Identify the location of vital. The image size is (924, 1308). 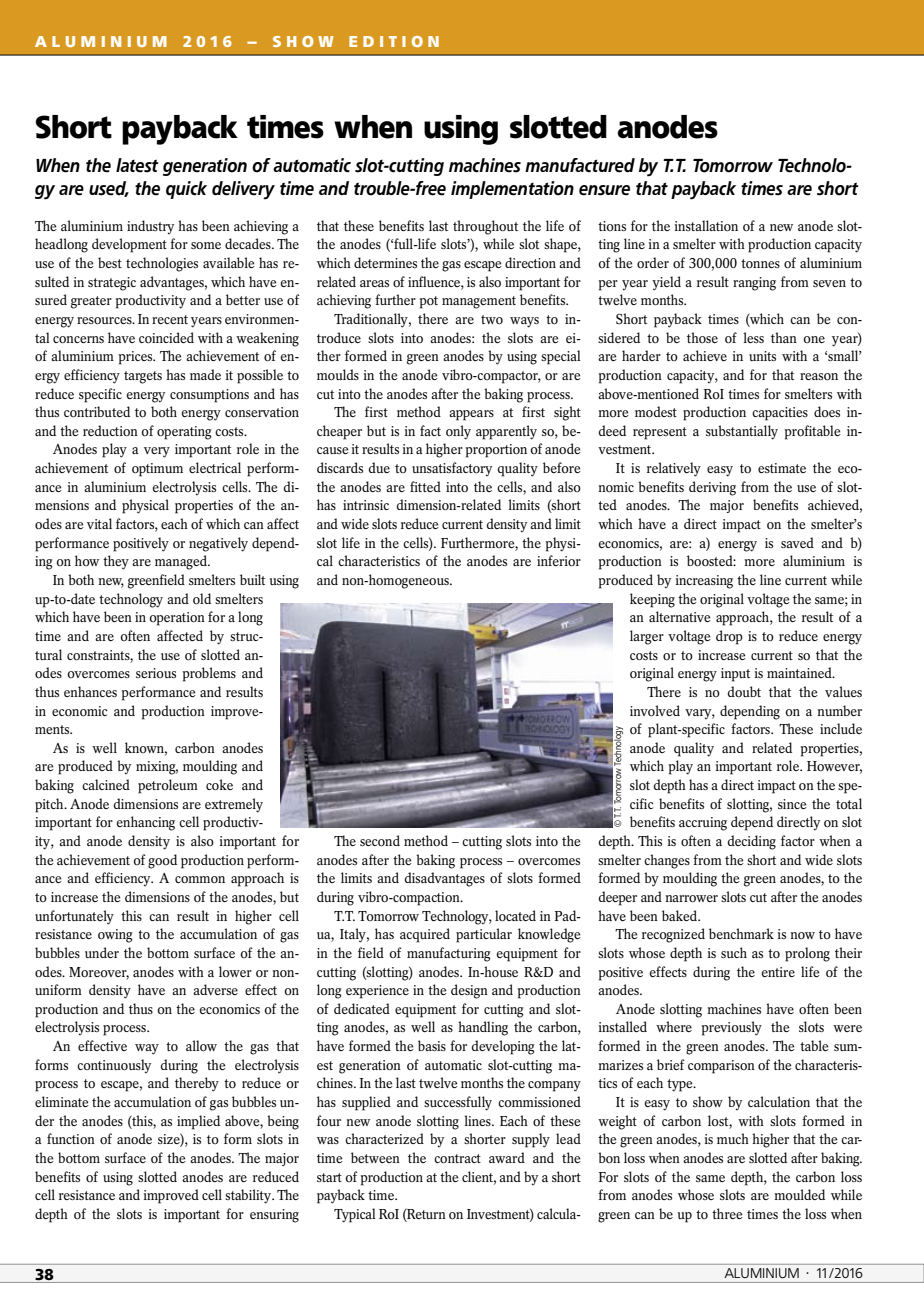
(99, 523).
